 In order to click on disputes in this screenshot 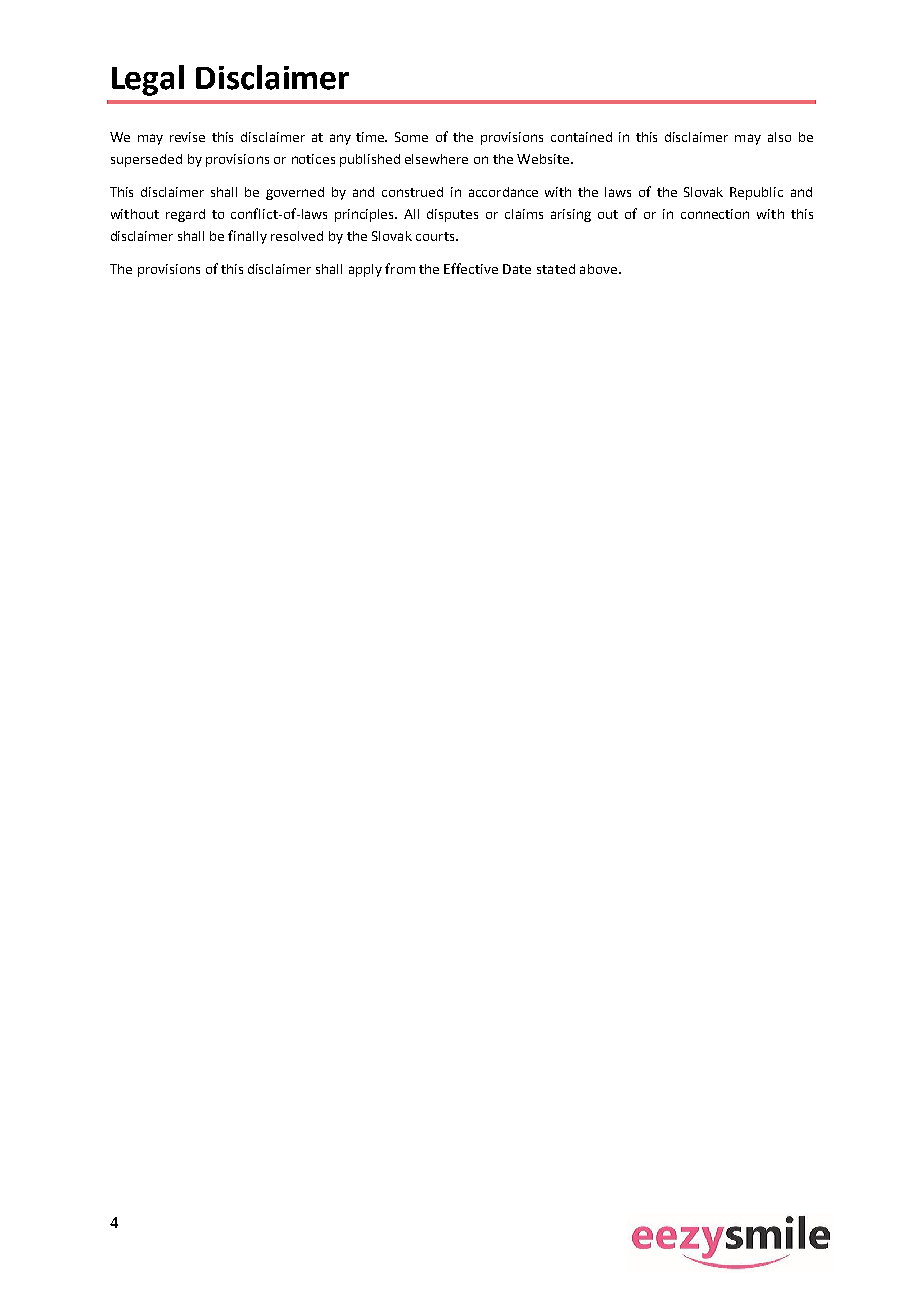, I will do `click(452, 215)`.
